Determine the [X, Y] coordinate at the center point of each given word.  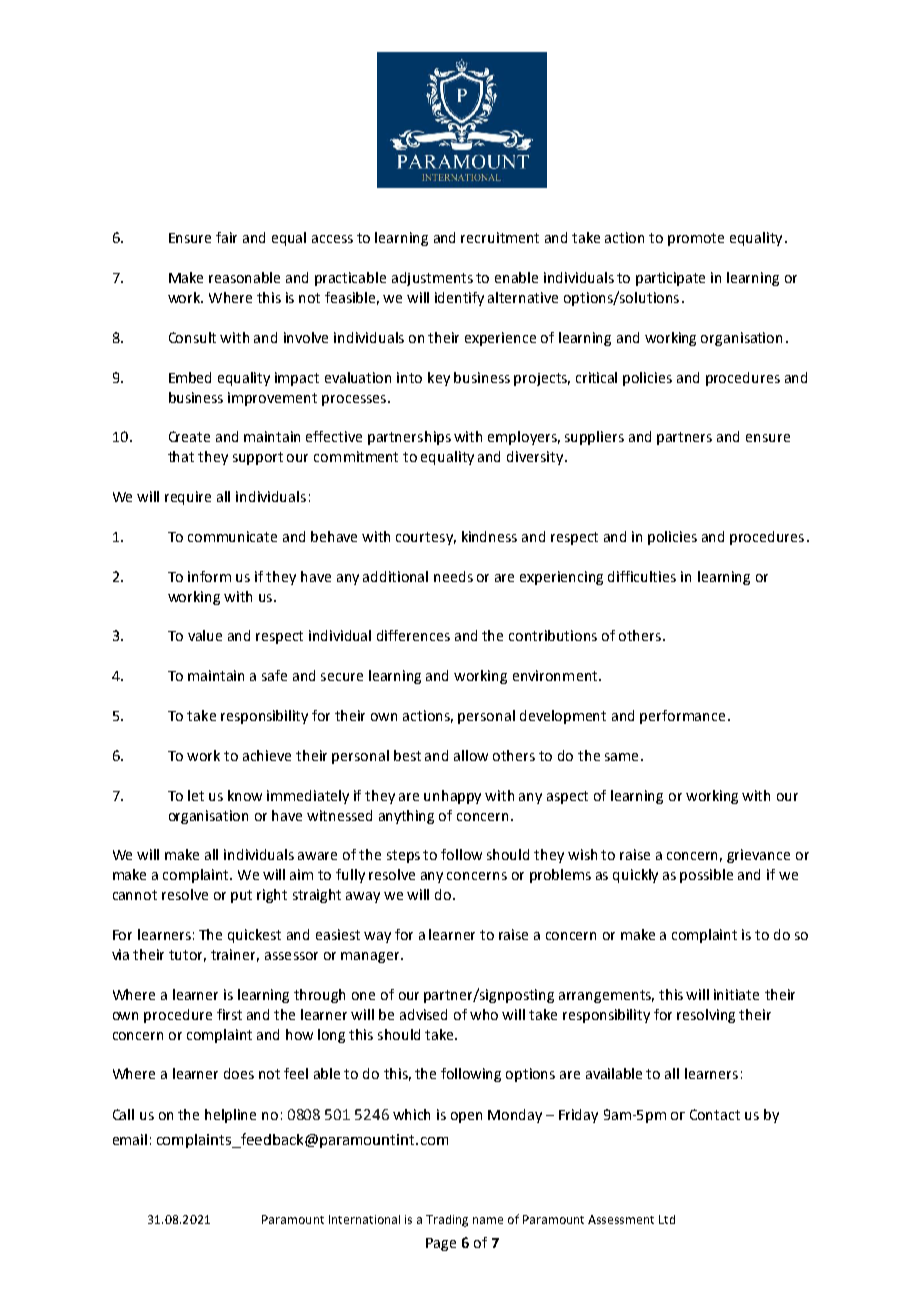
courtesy [426, 538]
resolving [706, 1016]
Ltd [667, 1219]
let [196, 795]
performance [682, 717]
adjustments [432, 279]
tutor [187, 956]
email [130, 1139]
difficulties [642, 576]
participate [670, 279]
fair [226, 237]
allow [471, 755]
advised [423, 1014]
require [188, 498]
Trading [447, 1221]
